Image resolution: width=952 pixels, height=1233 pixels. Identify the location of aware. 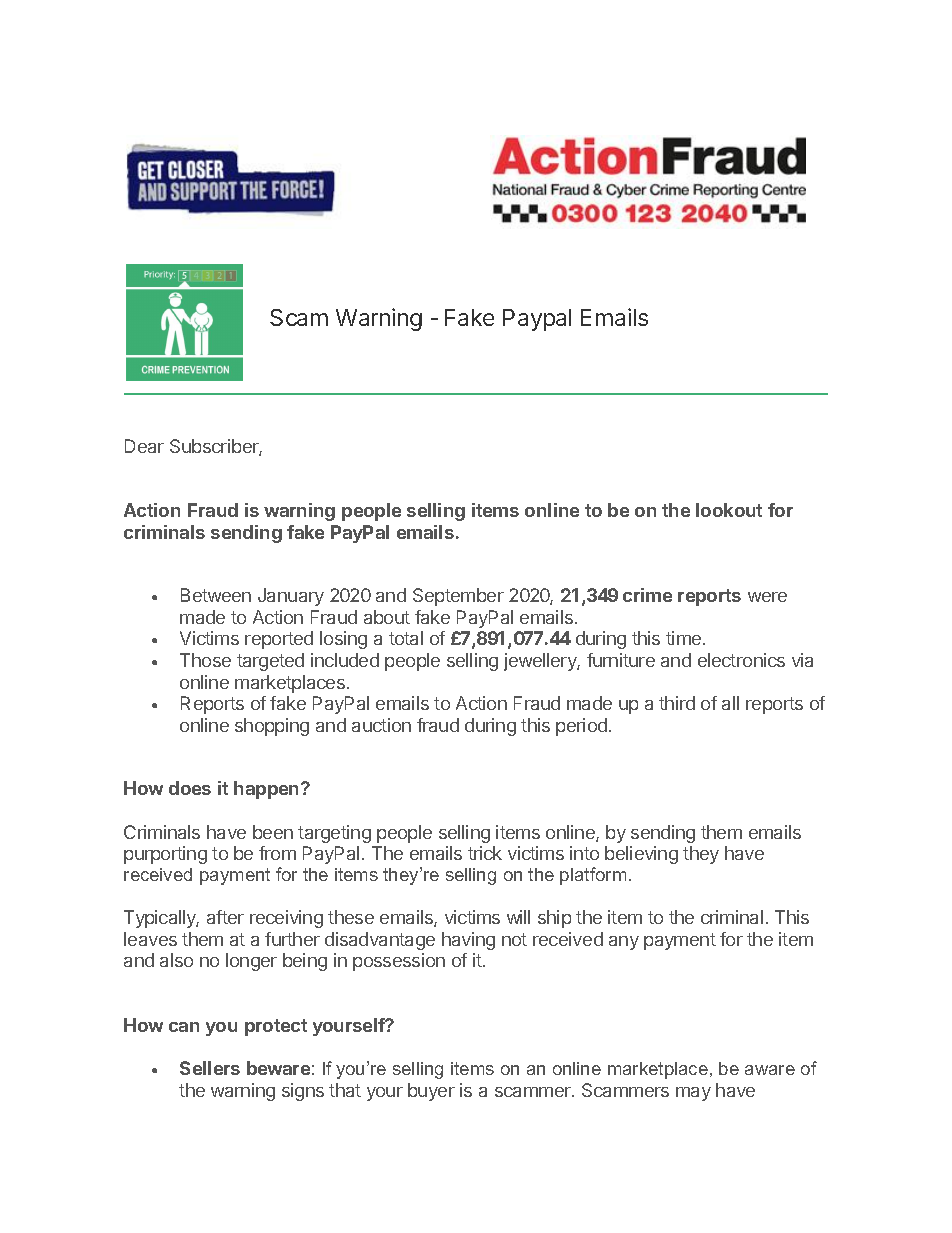
(770, 1070).
